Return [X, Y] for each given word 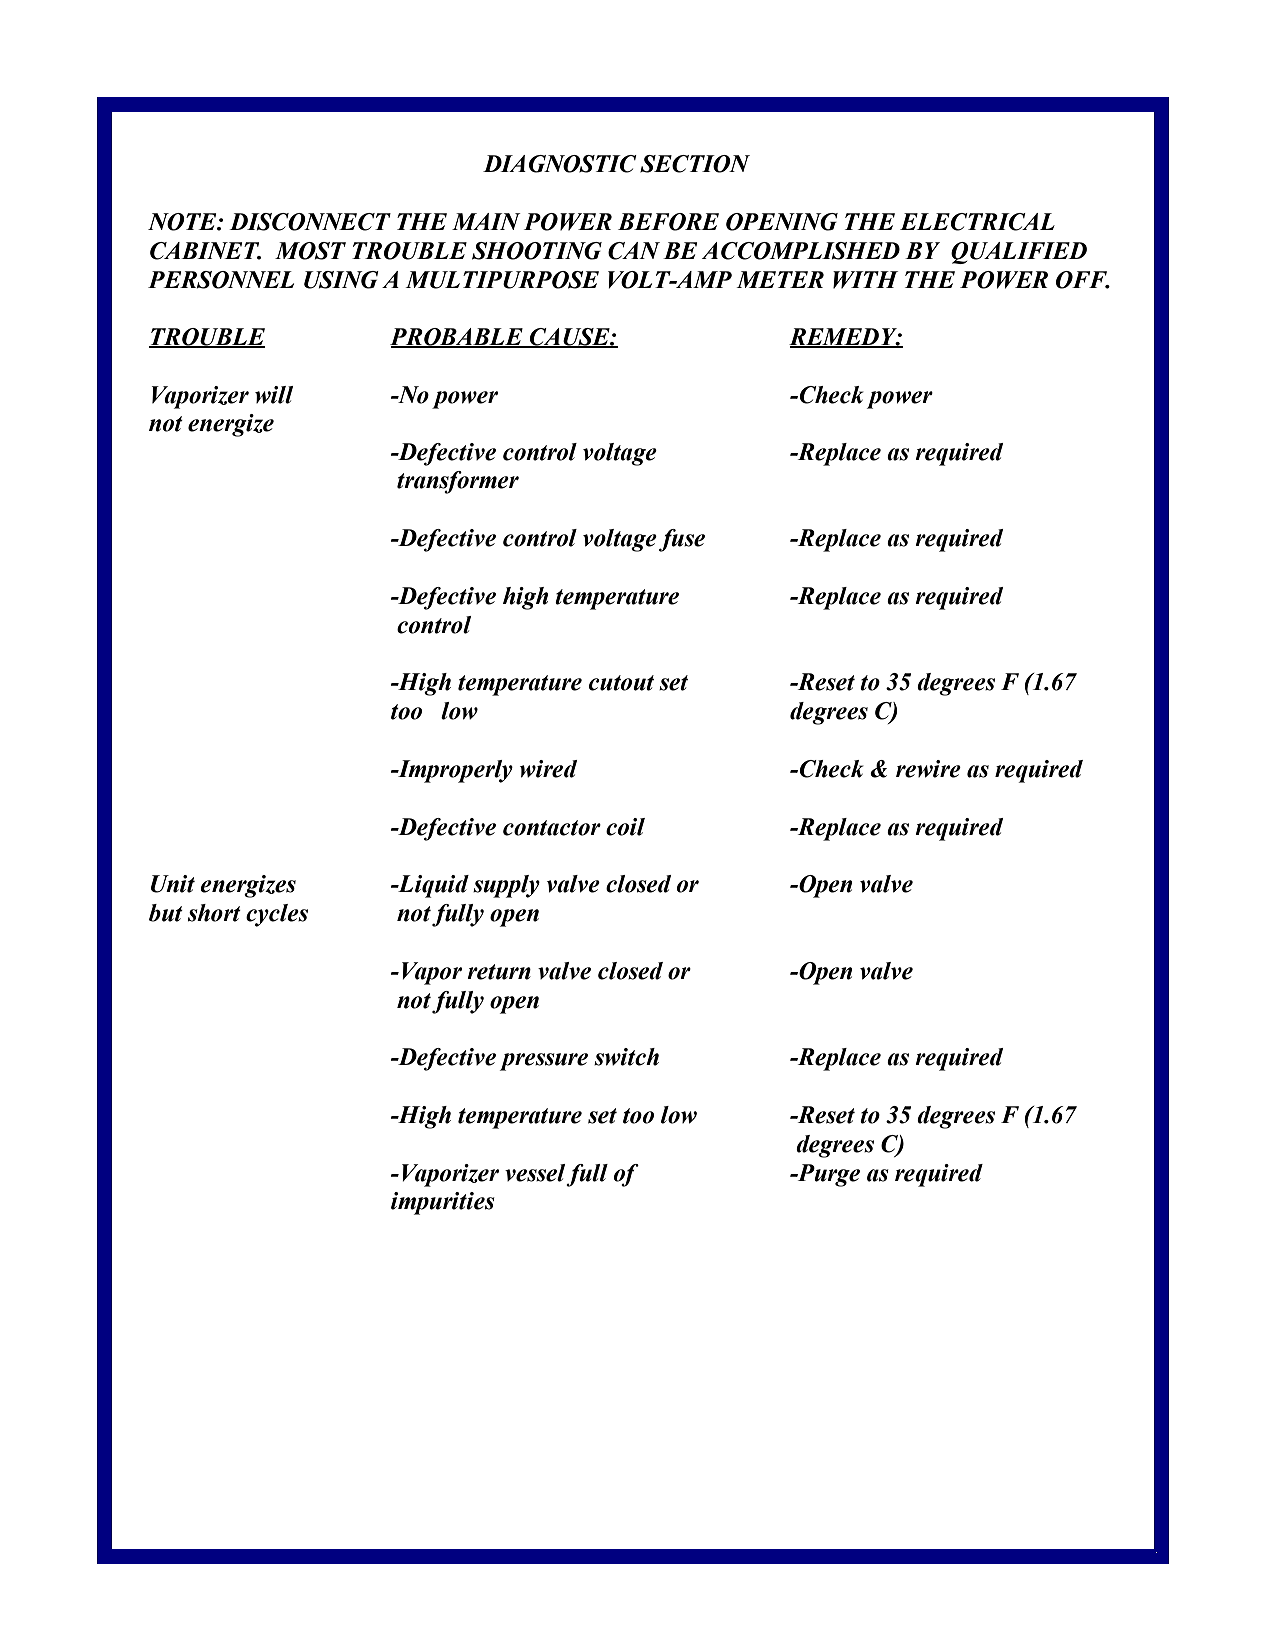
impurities [443, 1203]
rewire [928, 769]
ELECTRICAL [977, 222]
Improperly [454, 771]
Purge [827, 1175]
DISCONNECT [310, 222]
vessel [535, 1173]
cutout [621, 683]
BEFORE [668, 222]
